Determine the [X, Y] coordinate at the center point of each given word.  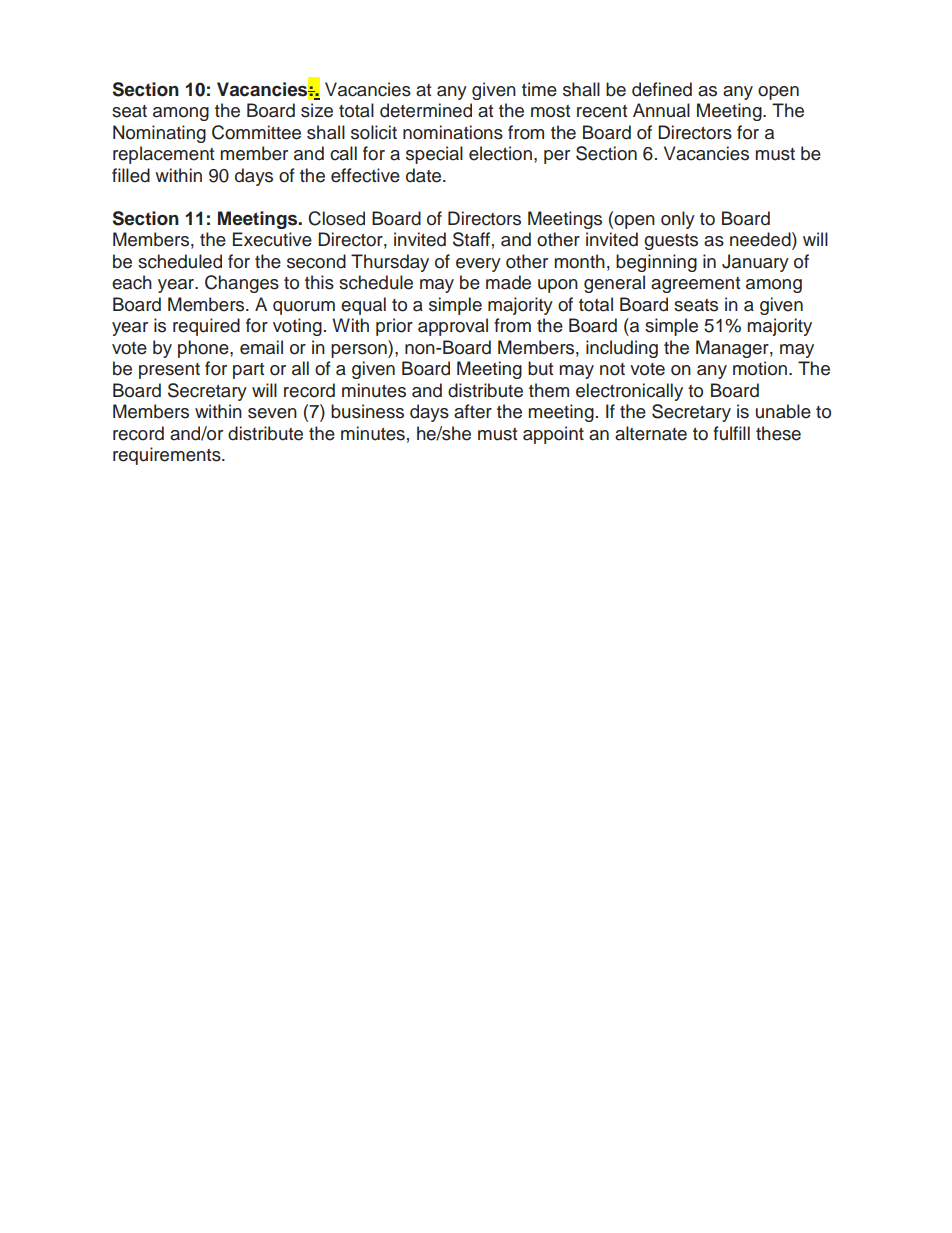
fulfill [731, 433]
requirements [168, 456]
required [206, 327]
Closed [336, 218]
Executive [272, 239]
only [678, 220]
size [317, 110]
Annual [661, 110]
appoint [553, 435]
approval [453, 327]
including [622, 349]
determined [426, 110]
